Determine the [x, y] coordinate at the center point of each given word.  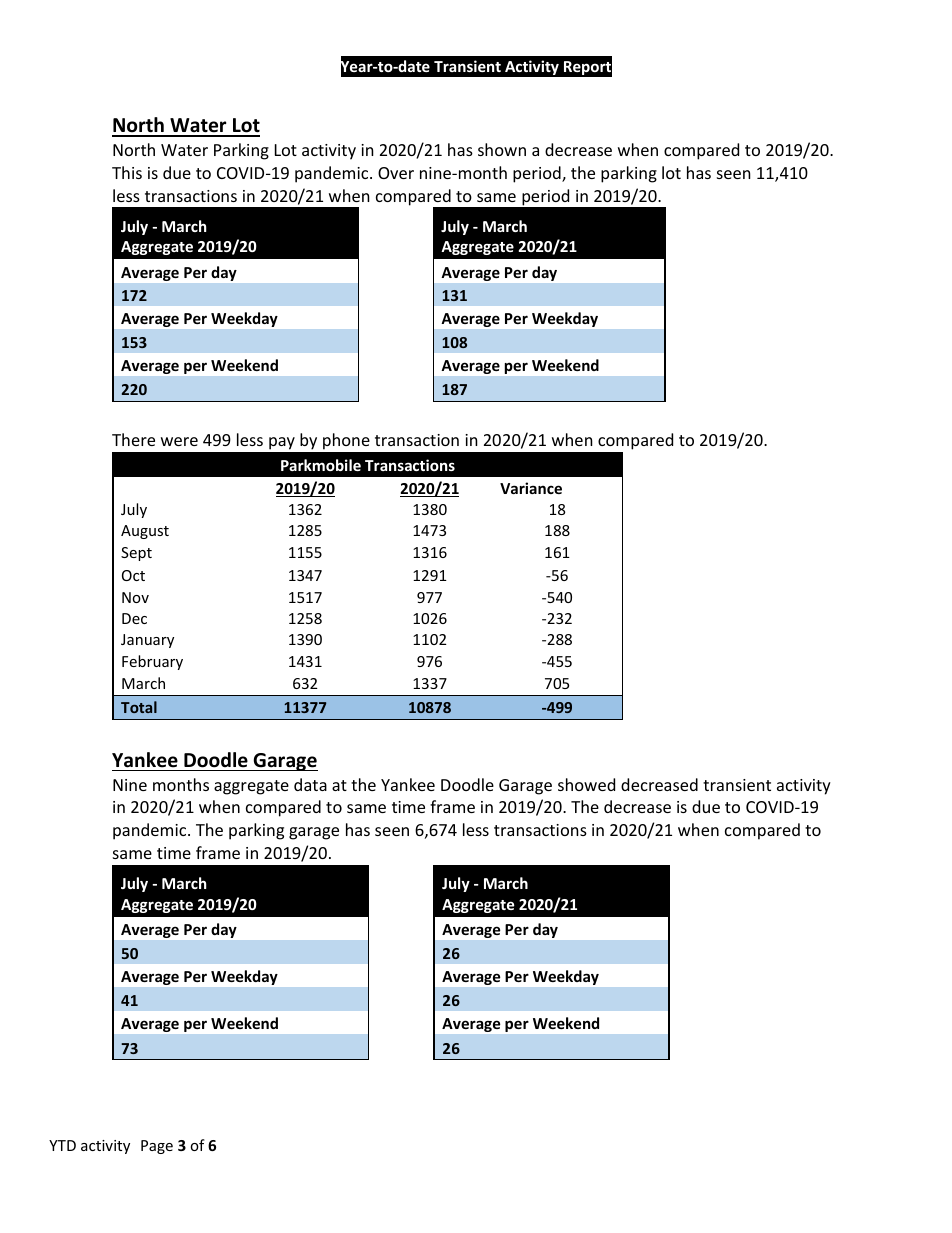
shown [502, 149]
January [147, 641]
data [310, 784]
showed [586, 784]
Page [157, 1147]
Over [396, 173]
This [127, 172]
